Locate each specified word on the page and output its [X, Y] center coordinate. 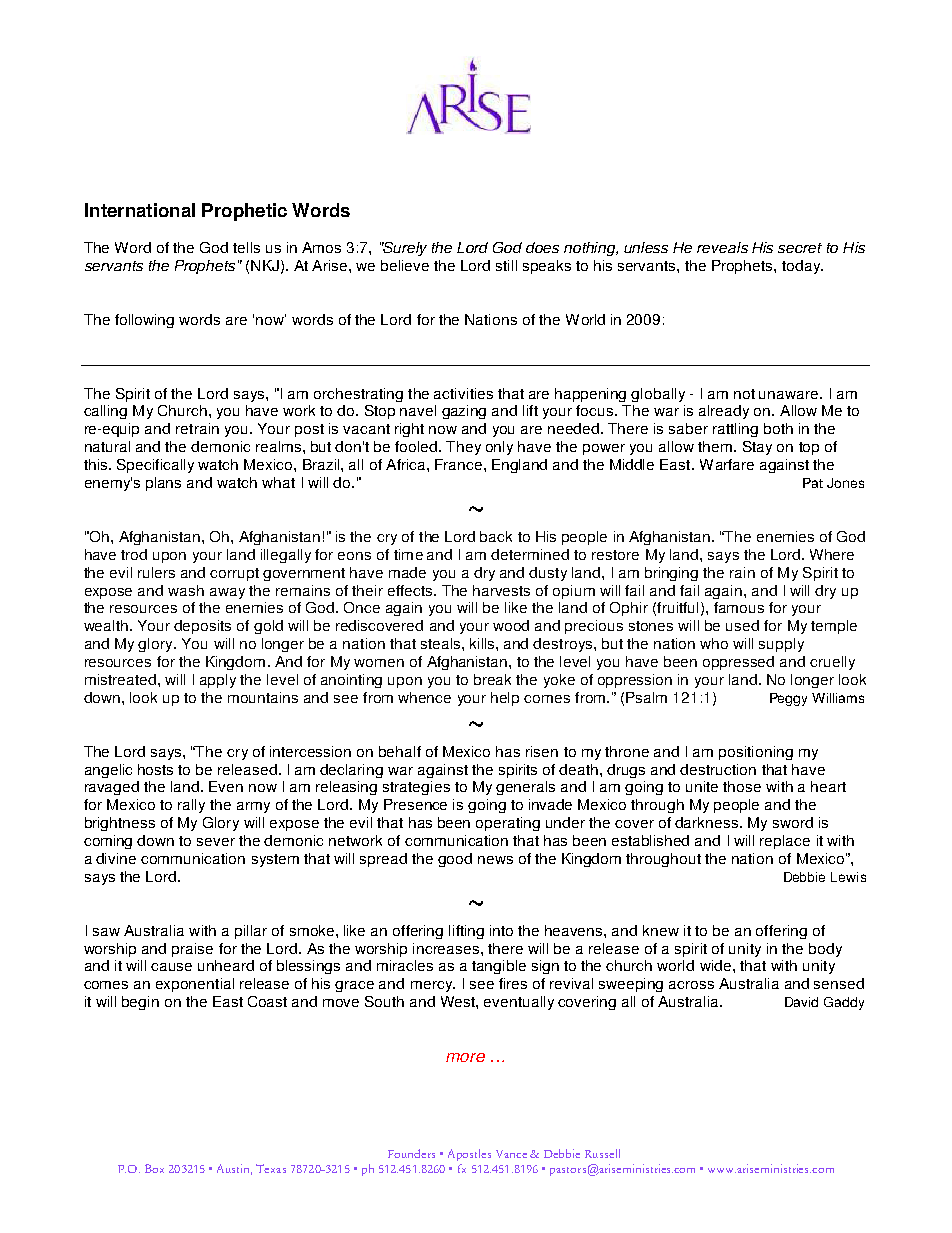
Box [154, 1168]
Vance [511, 1154]
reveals [722, 247]
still [506, 265]
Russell [602, 1153]
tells [246, 247]
